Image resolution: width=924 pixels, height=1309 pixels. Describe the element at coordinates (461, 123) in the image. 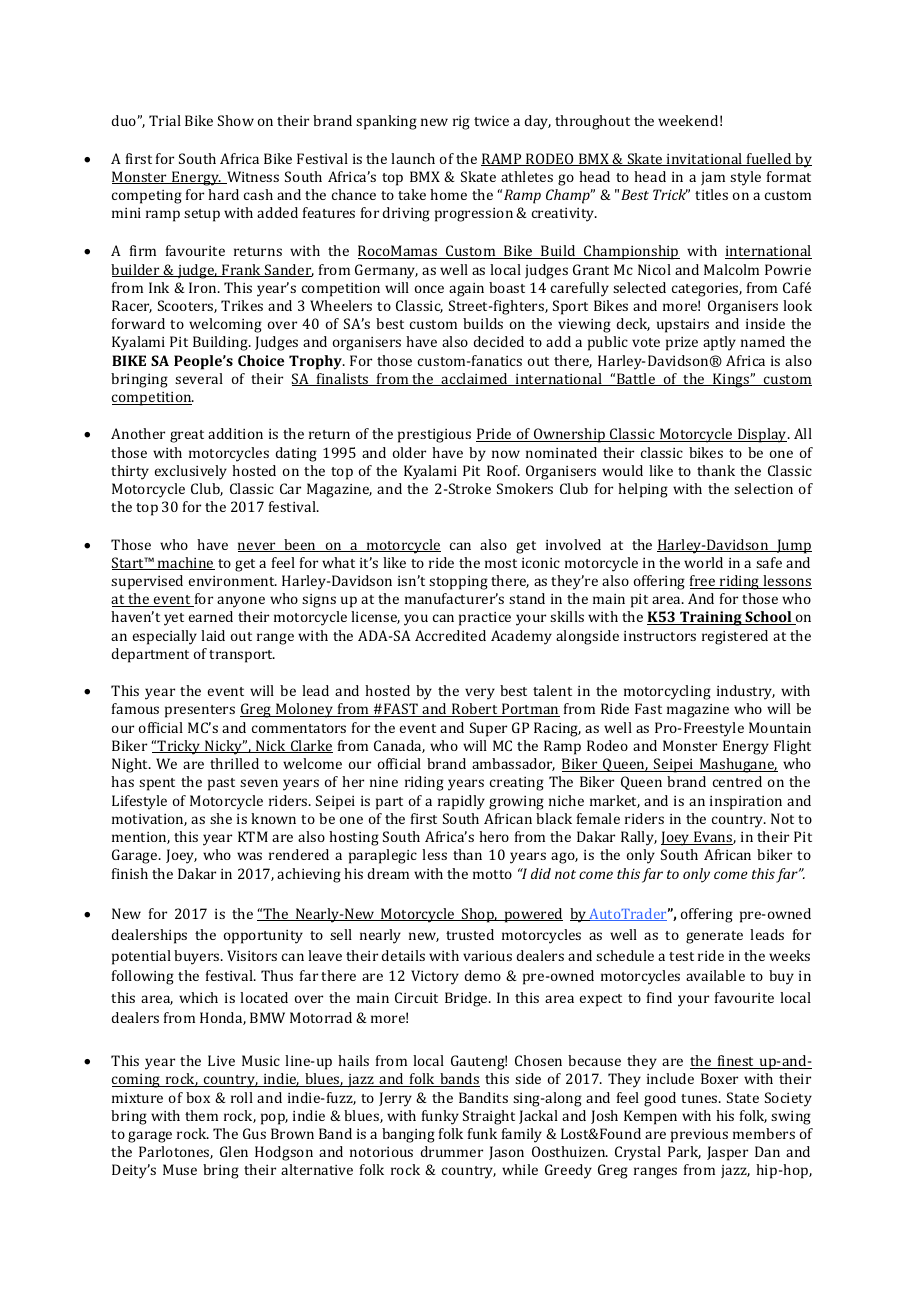

I see `rig` at that location.
